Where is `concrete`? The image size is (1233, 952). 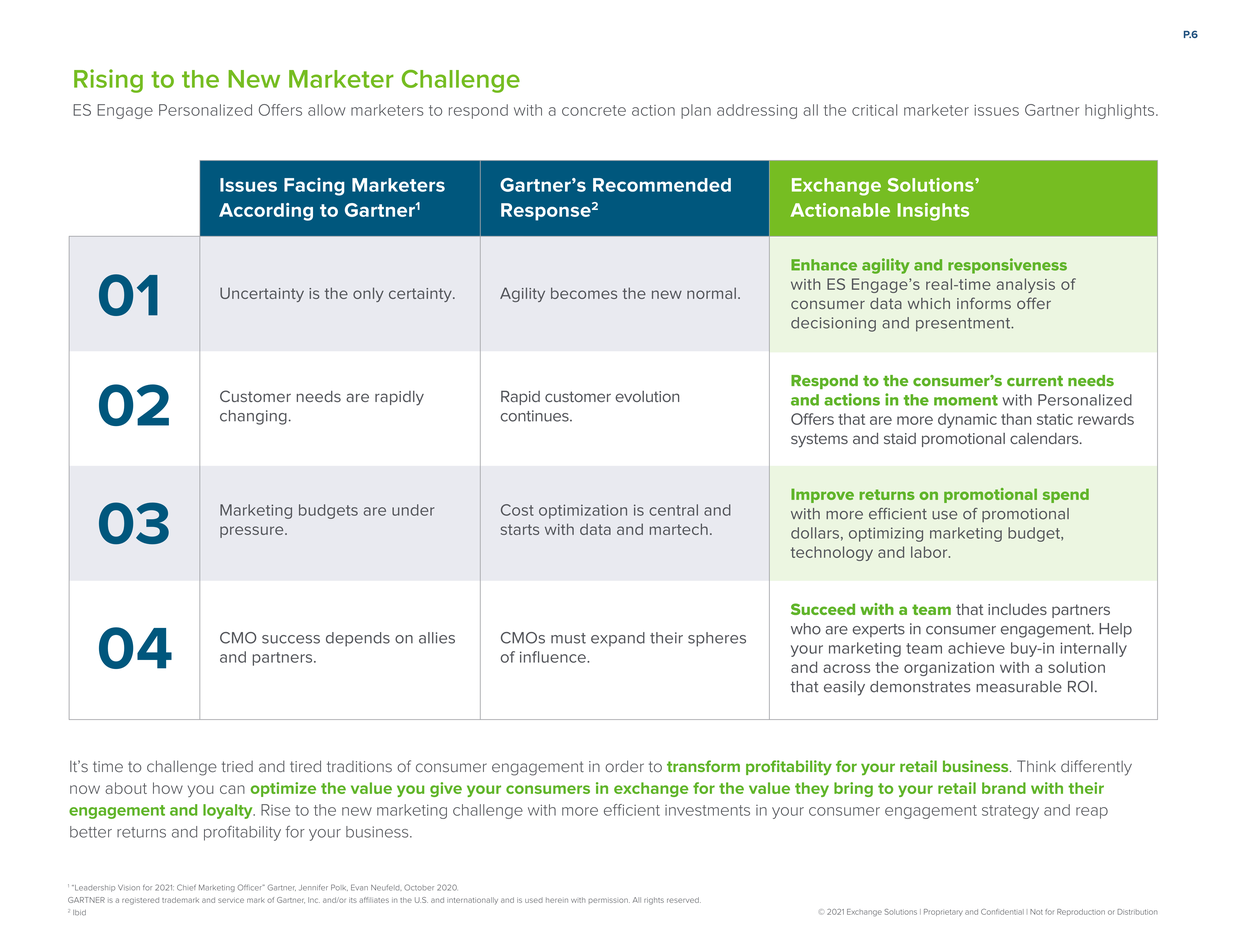
concrete is located at coordinates (594, 110).
